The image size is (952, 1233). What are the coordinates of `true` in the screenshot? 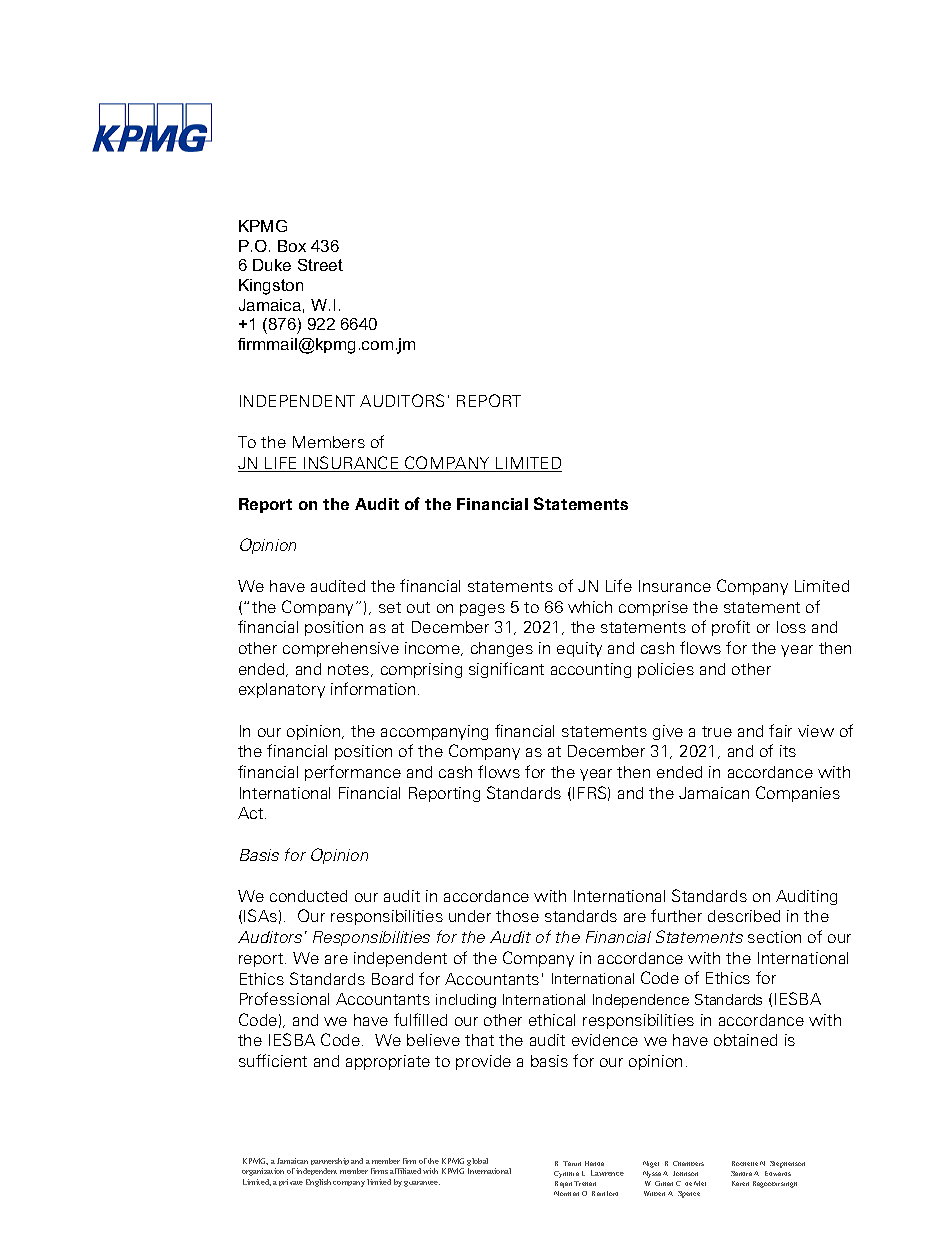 It's located at (717, 731).
